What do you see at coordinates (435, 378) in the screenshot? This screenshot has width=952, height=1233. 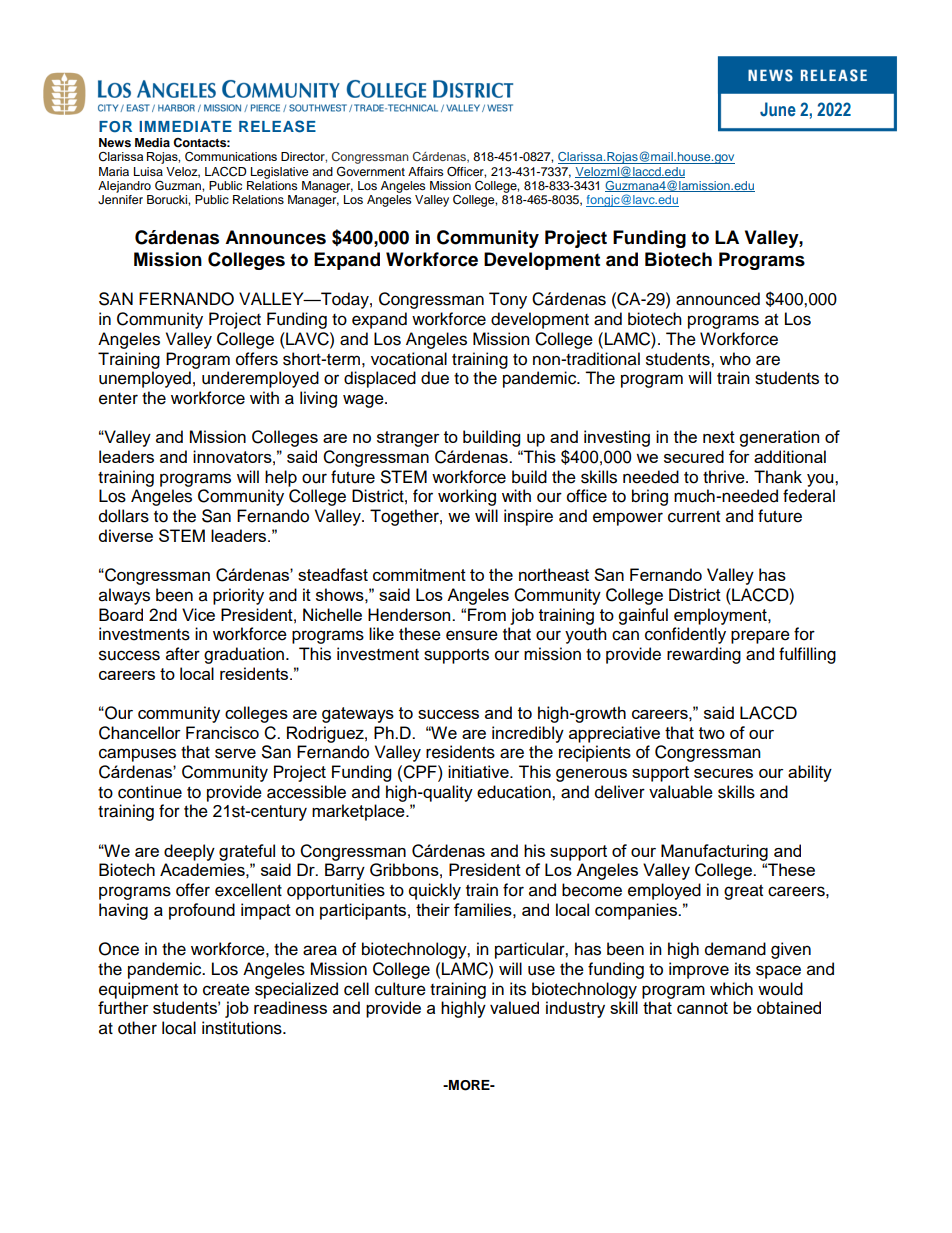 I see `due` at bounding box center [435, 378].
